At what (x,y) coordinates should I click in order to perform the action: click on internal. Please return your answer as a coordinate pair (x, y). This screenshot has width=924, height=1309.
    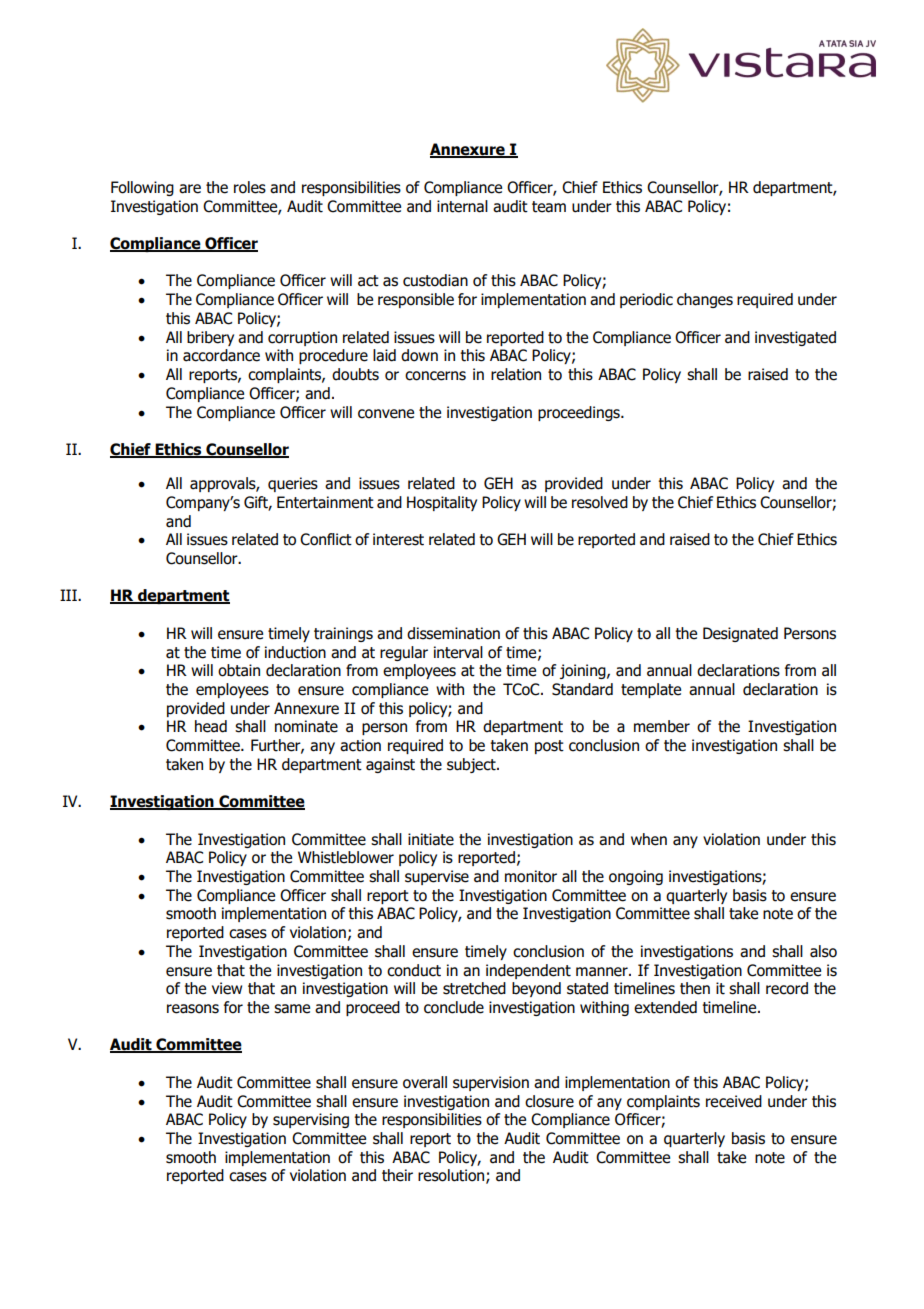
    Looking at the image, I should click on (462, 206).
